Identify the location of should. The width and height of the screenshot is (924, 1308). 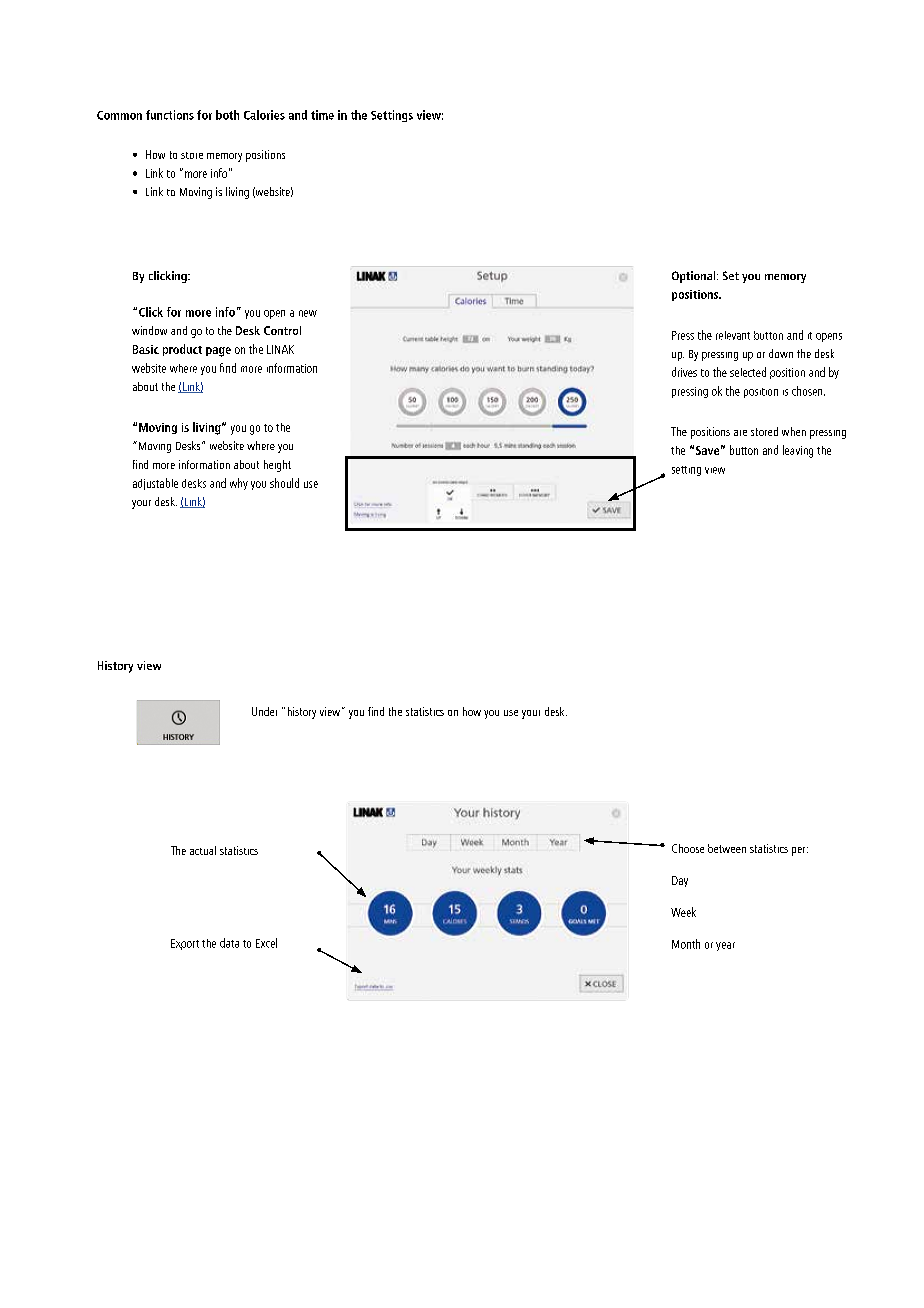
(284, 483).
